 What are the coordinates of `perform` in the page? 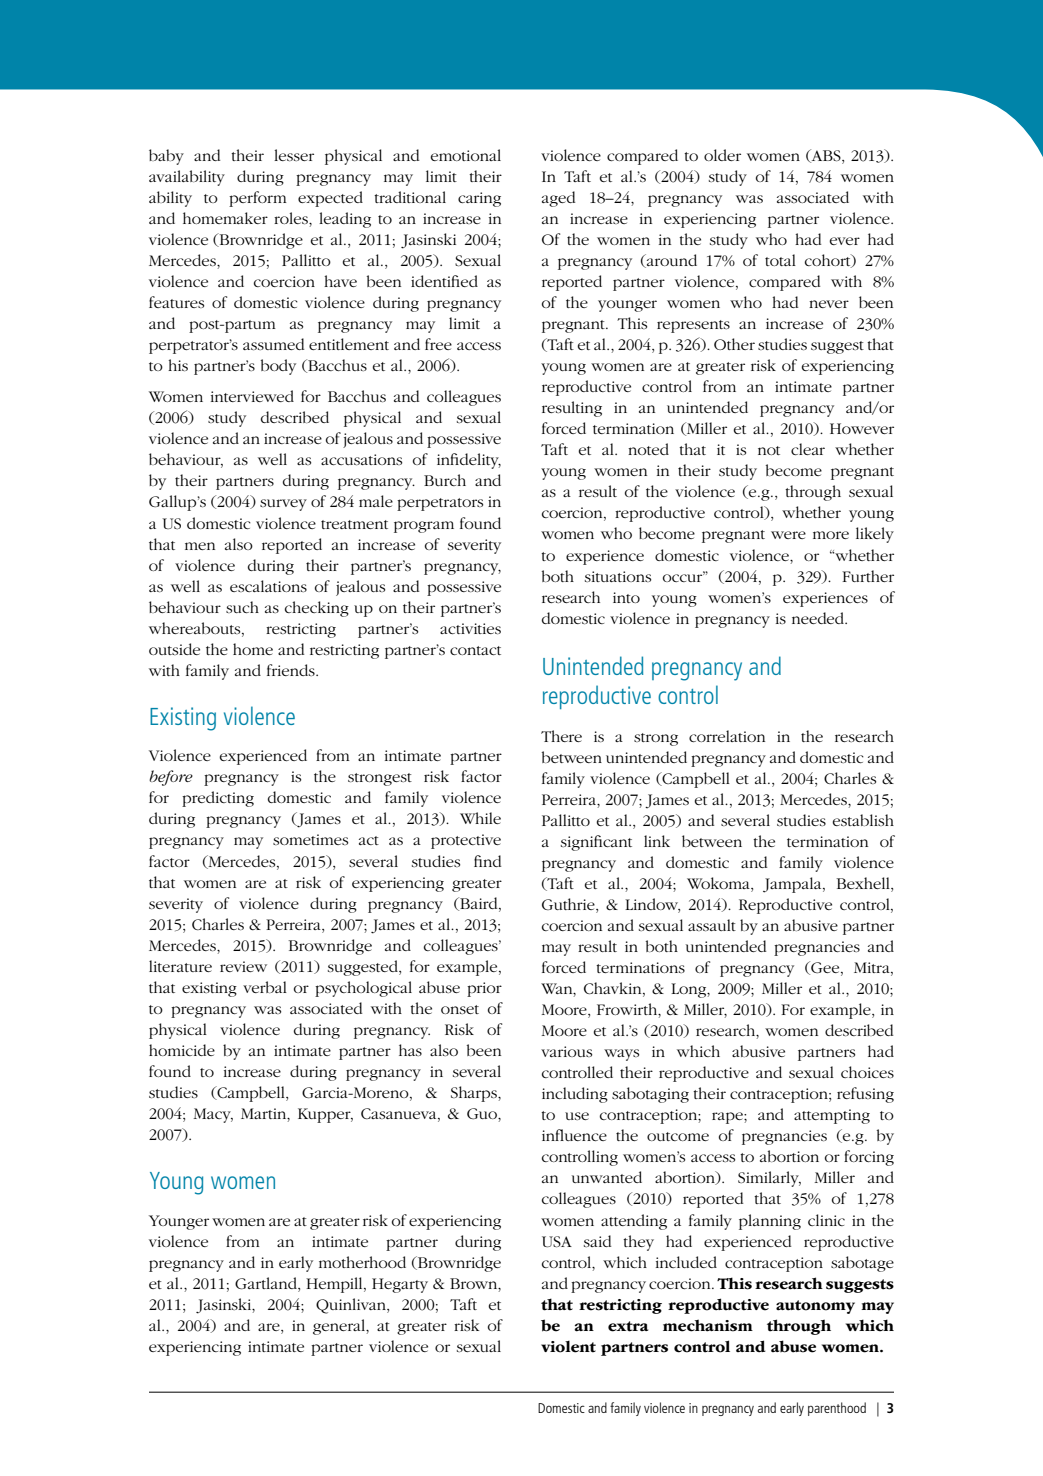 It's located at (258, 199).
